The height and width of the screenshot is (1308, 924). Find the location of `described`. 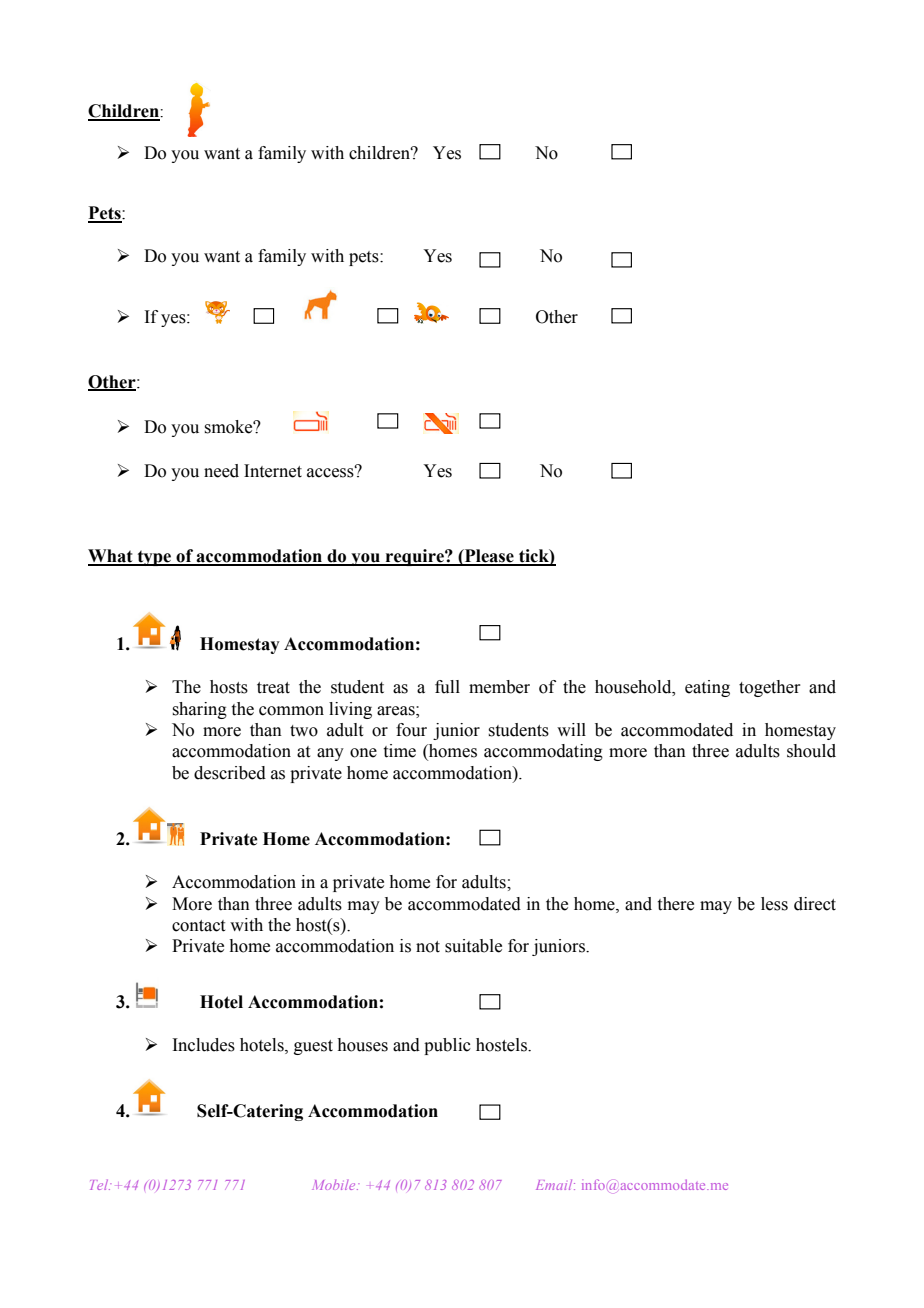

described is located at coordinates (230, 773).
